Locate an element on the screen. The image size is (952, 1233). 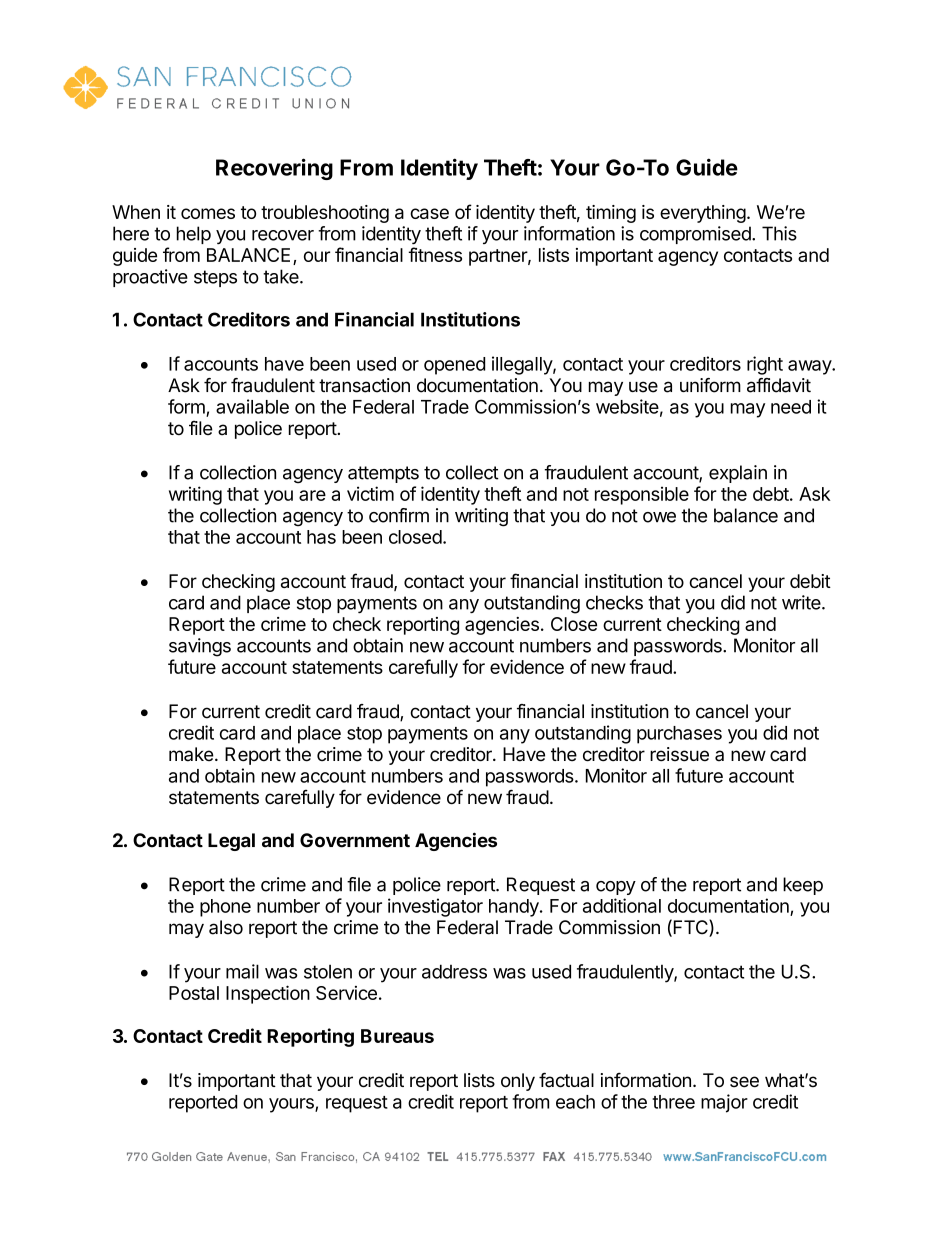
see is located at coordinates (744, 1082).
